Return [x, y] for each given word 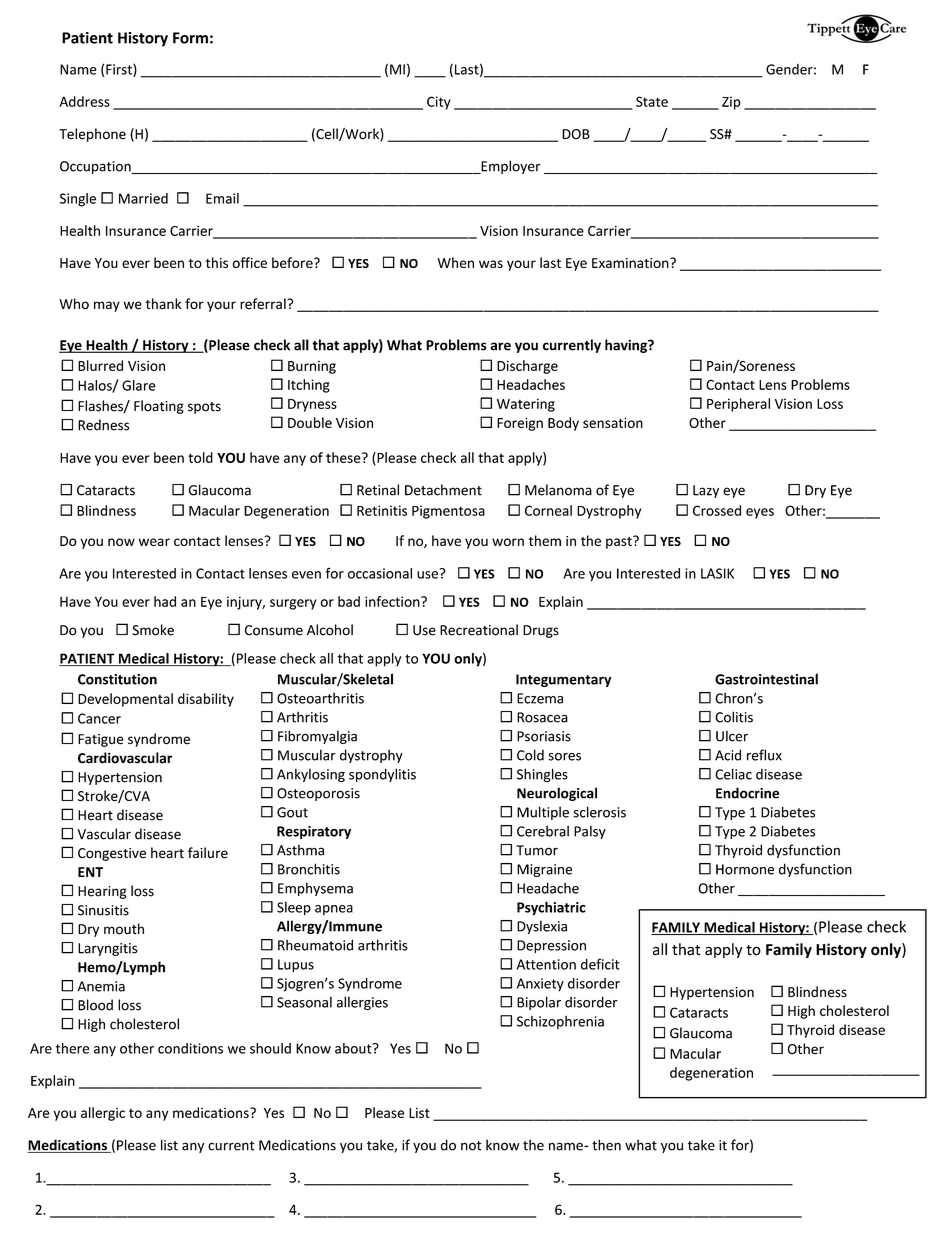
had [165, 601]
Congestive [112, 854]
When [455, 262]
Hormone [745, 869]
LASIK [717, 573]
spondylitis [382, 775]
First [120, 70]
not [471, 1146]
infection [393, 601]
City [439, 103]
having [627, 346]
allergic [103, 1114]
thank [163, 304]
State [652, 101]
